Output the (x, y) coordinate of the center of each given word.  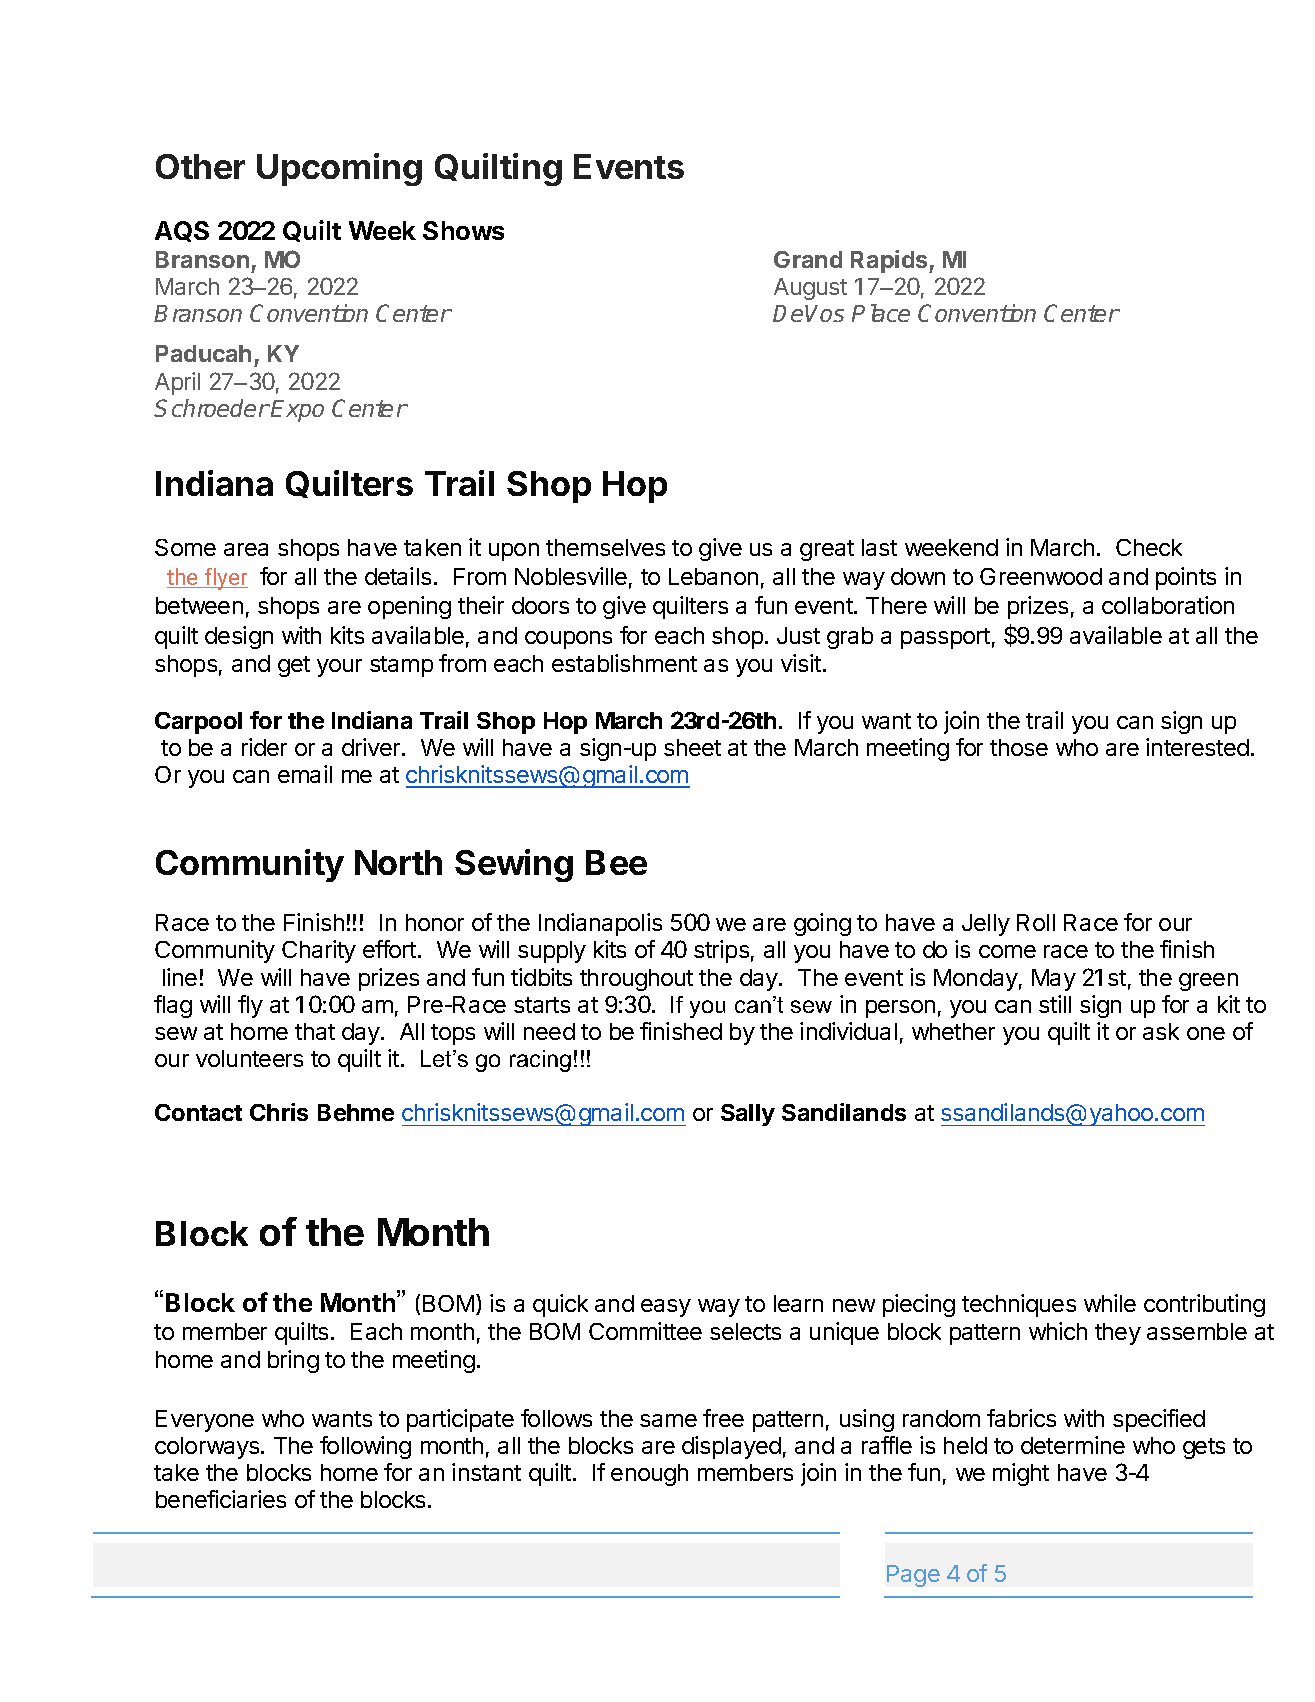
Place (881, 313)
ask (1161, 1031)
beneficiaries (221, 1499)
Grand (808, 259)
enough (649, 1475)
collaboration (1168, 605)
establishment (624, 663)
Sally (748, 1115)
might (1021, 1474)
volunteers (249, 1058)
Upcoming (339, 169)
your (339, 668)
